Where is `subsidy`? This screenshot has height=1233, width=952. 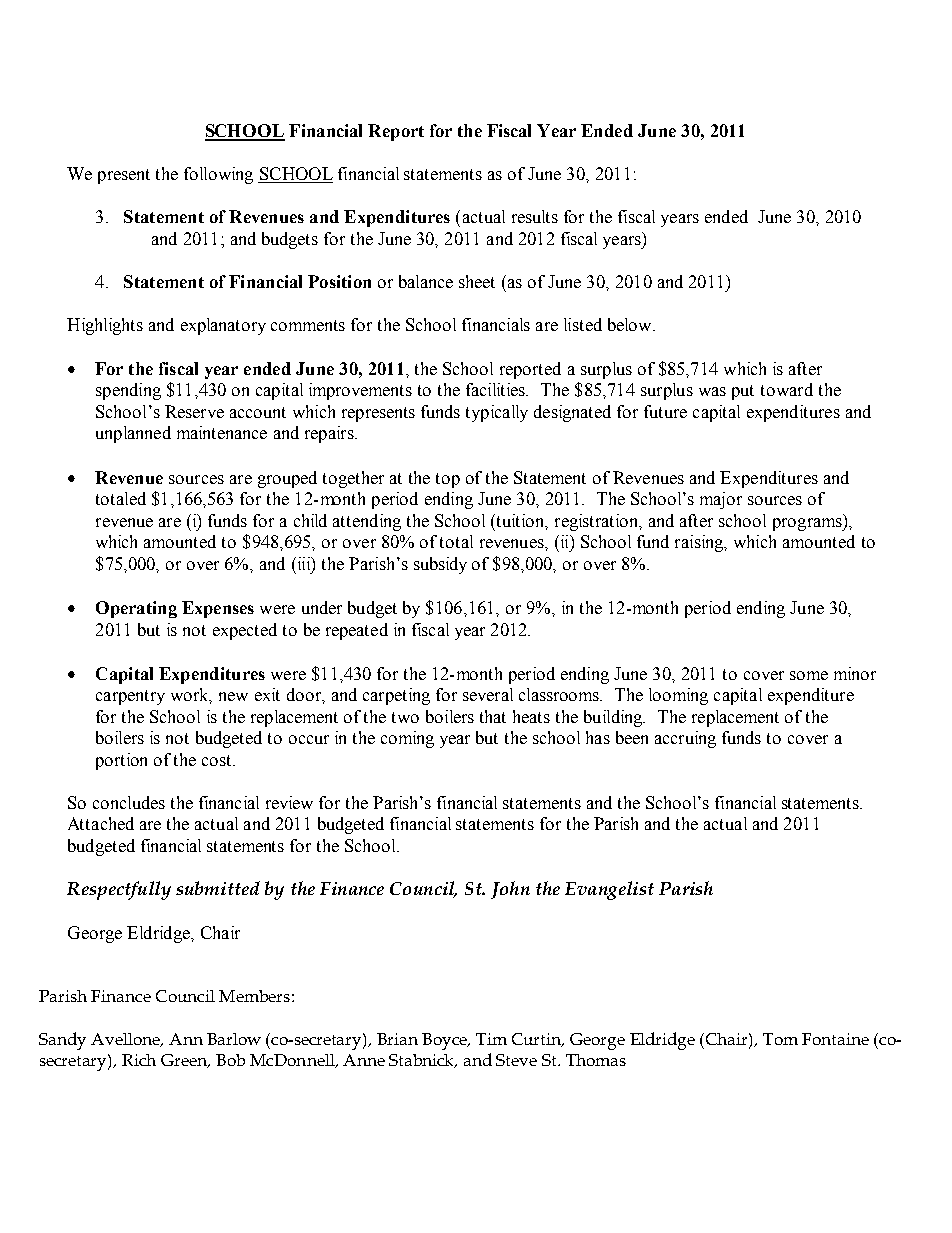 subsidy is located at coordinates (440, 565).
